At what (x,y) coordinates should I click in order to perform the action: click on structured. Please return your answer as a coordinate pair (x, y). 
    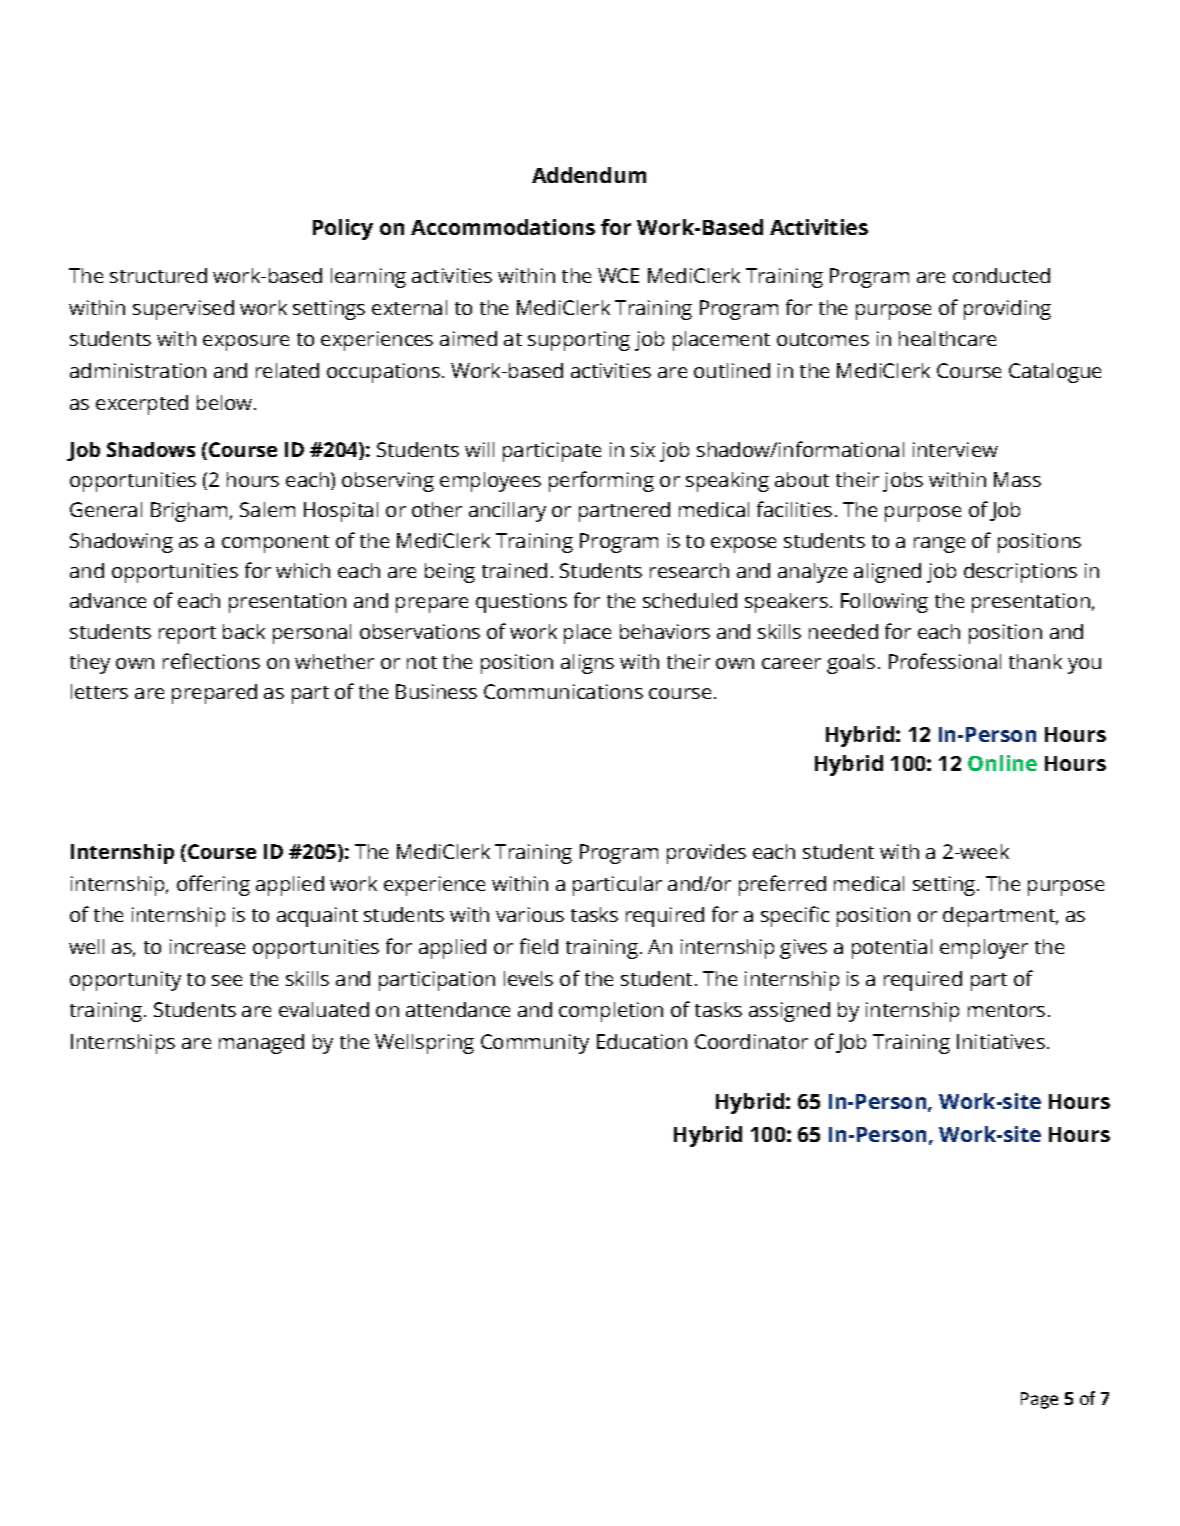
    Looking at the image, I should click on (158, 275).
